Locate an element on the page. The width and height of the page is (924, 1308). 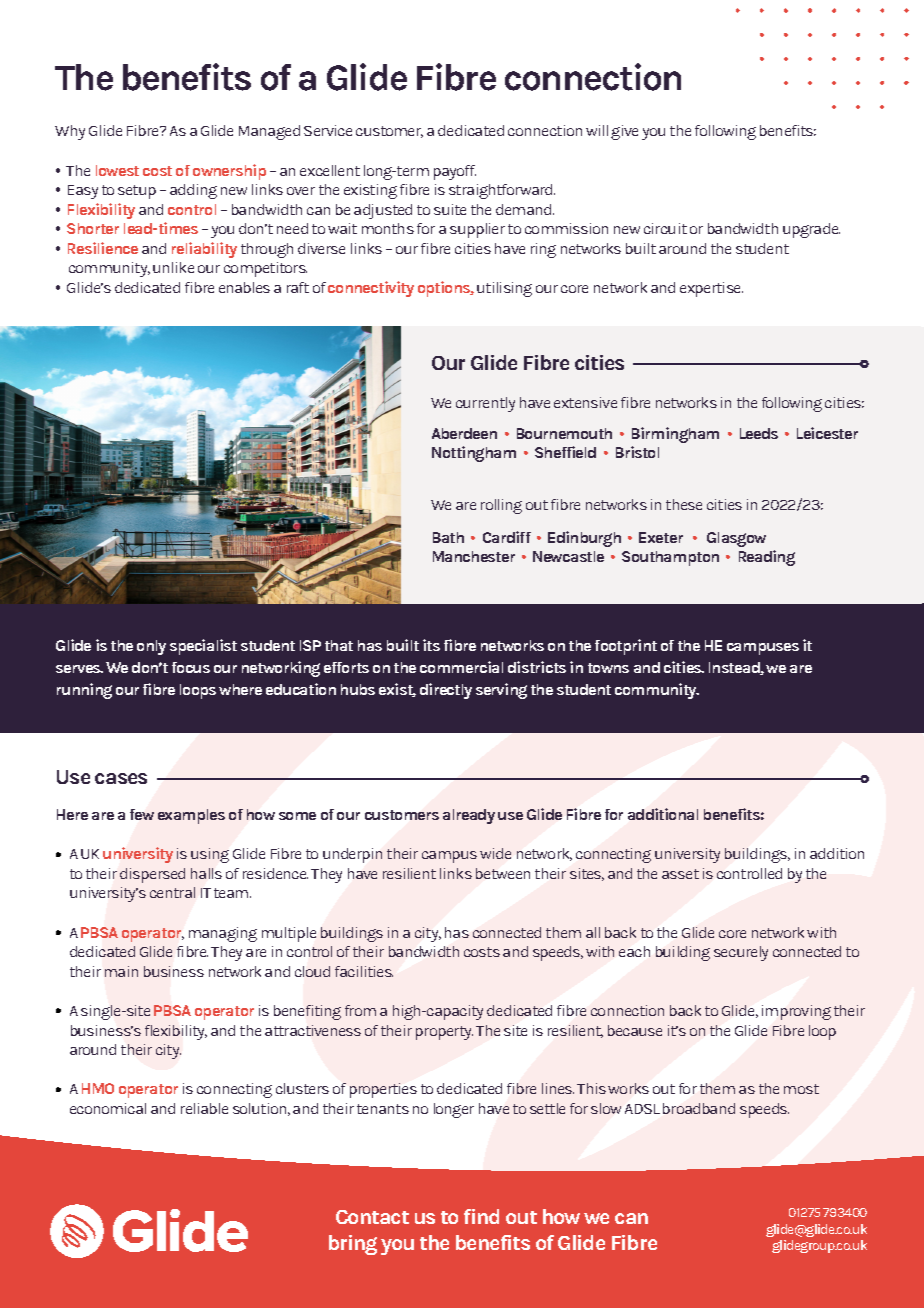
reliable is located at coordinates (204, 1108).
